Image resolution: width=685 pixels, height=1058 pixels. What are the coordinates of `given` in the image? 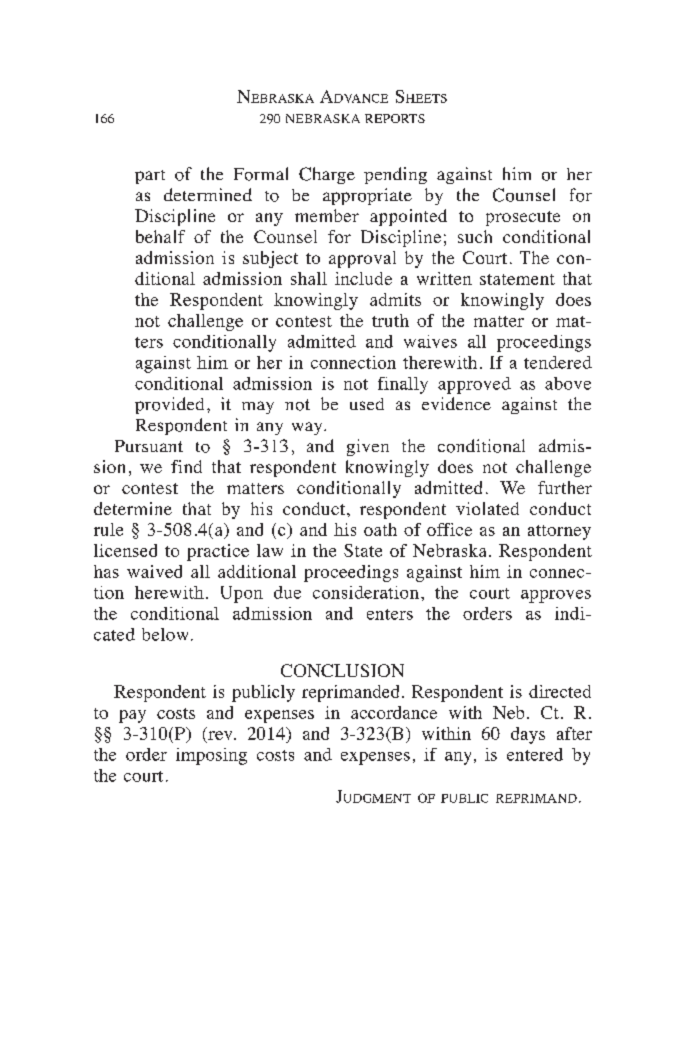 It's located at (368, 447).
